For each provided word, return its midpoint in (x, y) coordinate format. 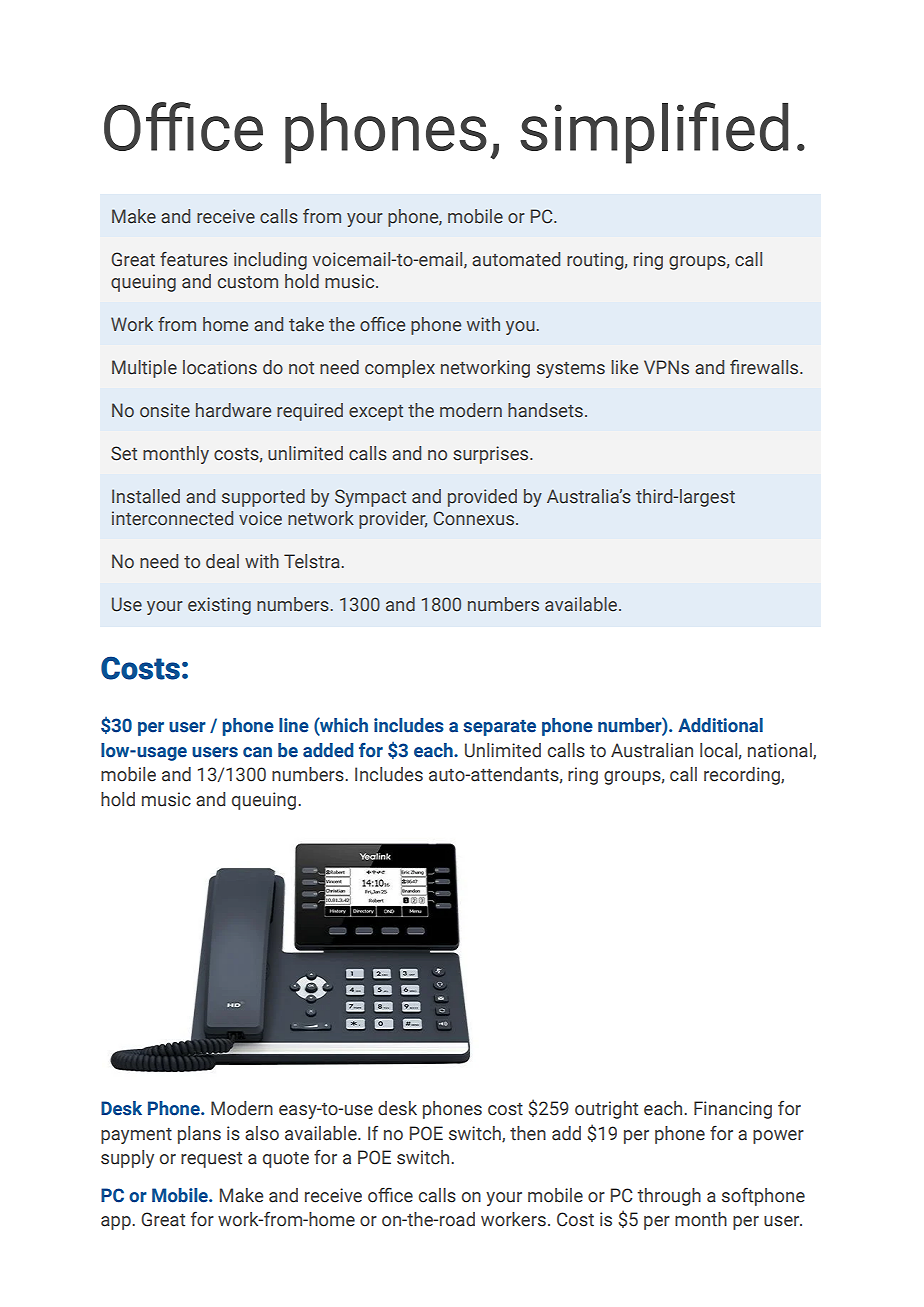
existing (219, 606)
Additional (720, 725)
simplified (654, 133)
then (528, 1133)
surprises (492, 455)
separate (499, 728)
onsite (165, 410)
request (211, 1160)
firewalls (765, 367)
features (194, 259)
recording (743, 776)
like (624, 367)
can (257, 752)
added (328, 750)
